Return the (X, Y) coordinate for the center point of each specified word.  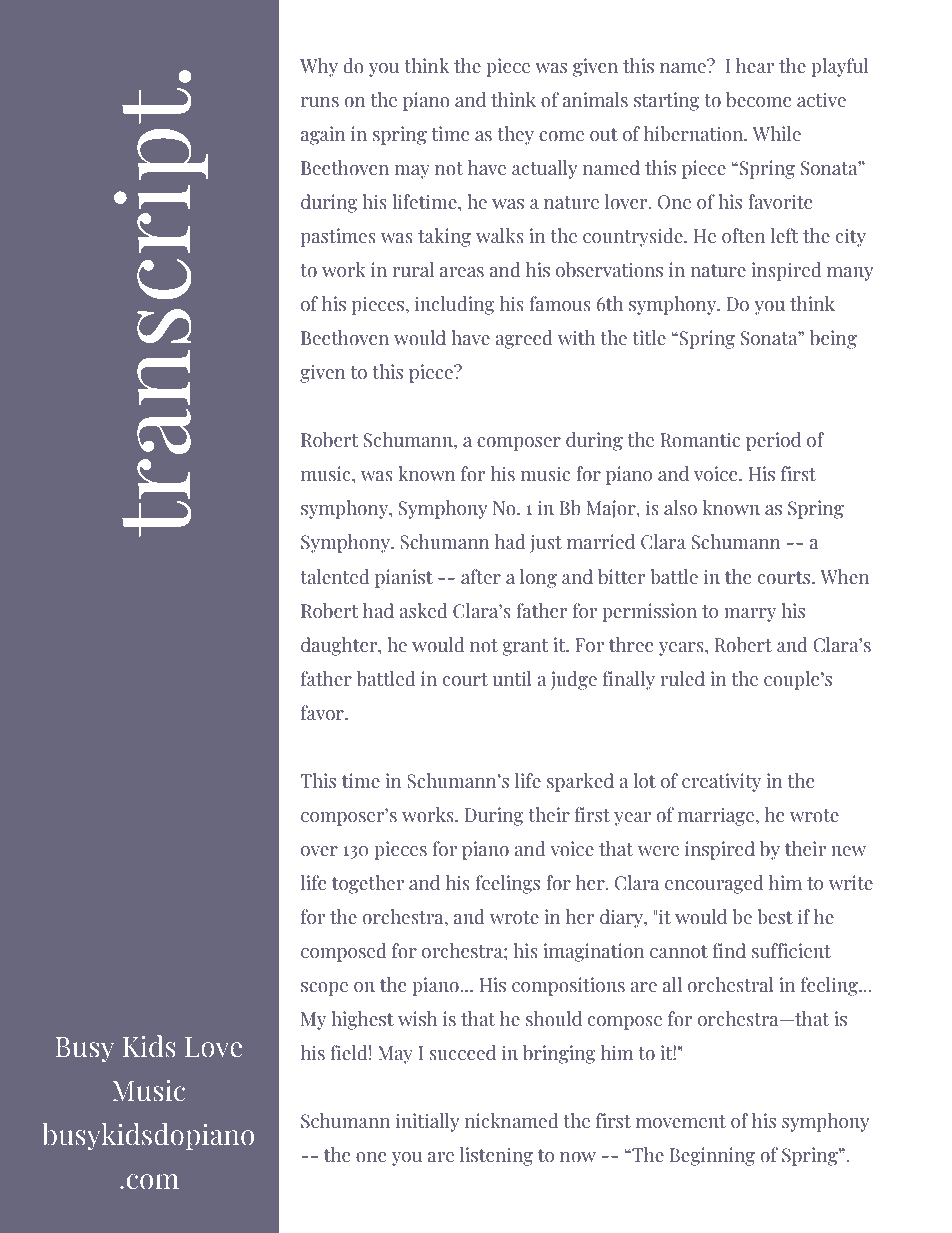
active (821, 100)
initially (427, 1122)
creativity (721, 782)
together (368, 884)
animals (595, 100)
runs (320, 102)
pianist (404, 578)
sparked (580, 782)
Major (612, 509)
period (773, 441)
